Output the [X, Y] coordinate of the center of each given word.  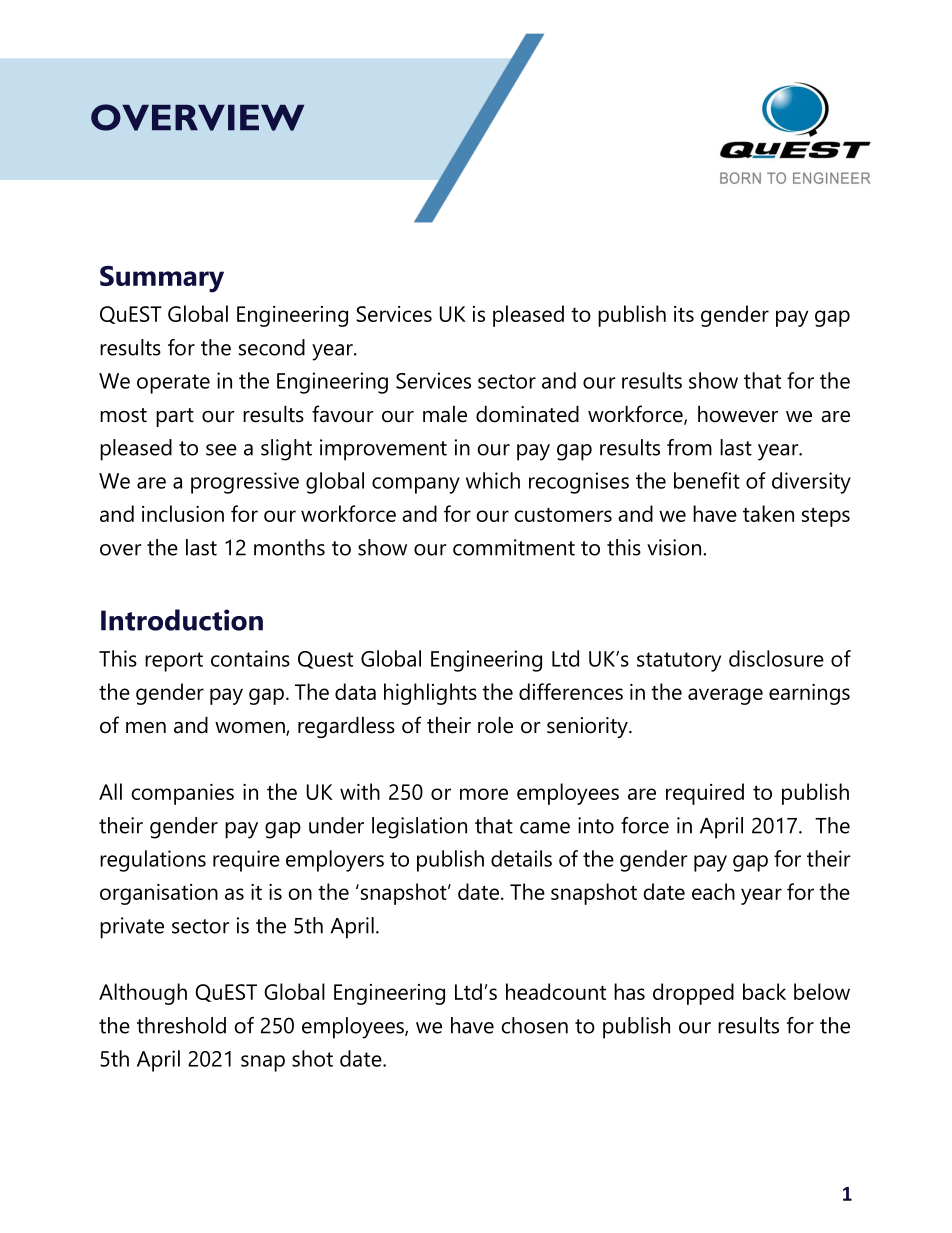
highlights [430, 694]
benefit [707, 480]
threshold [181, 1025]
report [174, 662]
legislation [419, 828]
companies [182, 794]
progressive [245, 483]
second [272, 347]
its [684, 314]
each [713, 891]
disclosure [776, 658]
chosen [535, 1025]
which [493, 480]
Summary [162, 279]
